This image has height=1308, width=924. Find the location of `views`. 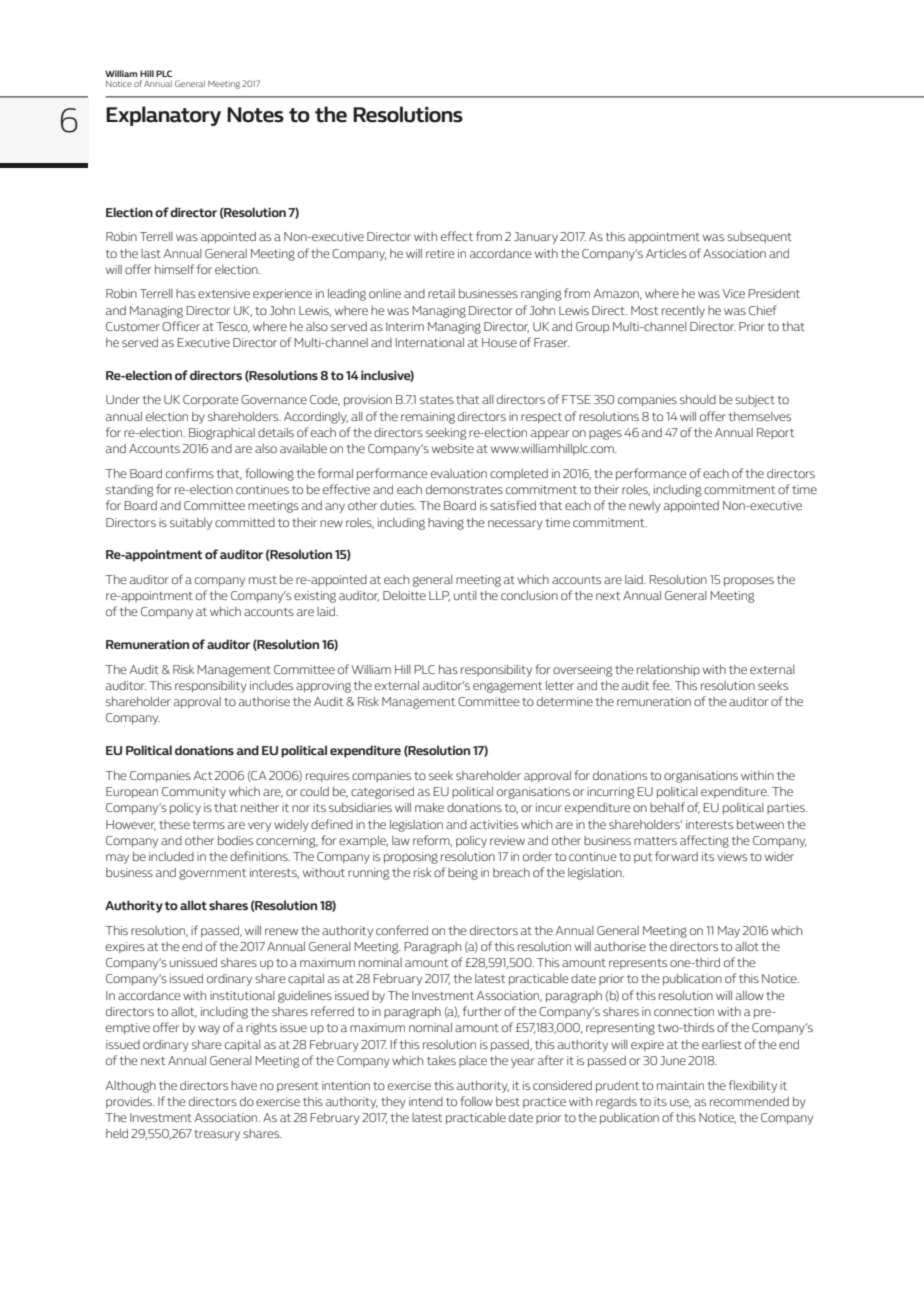

views is located at coordinates (732, 856).
